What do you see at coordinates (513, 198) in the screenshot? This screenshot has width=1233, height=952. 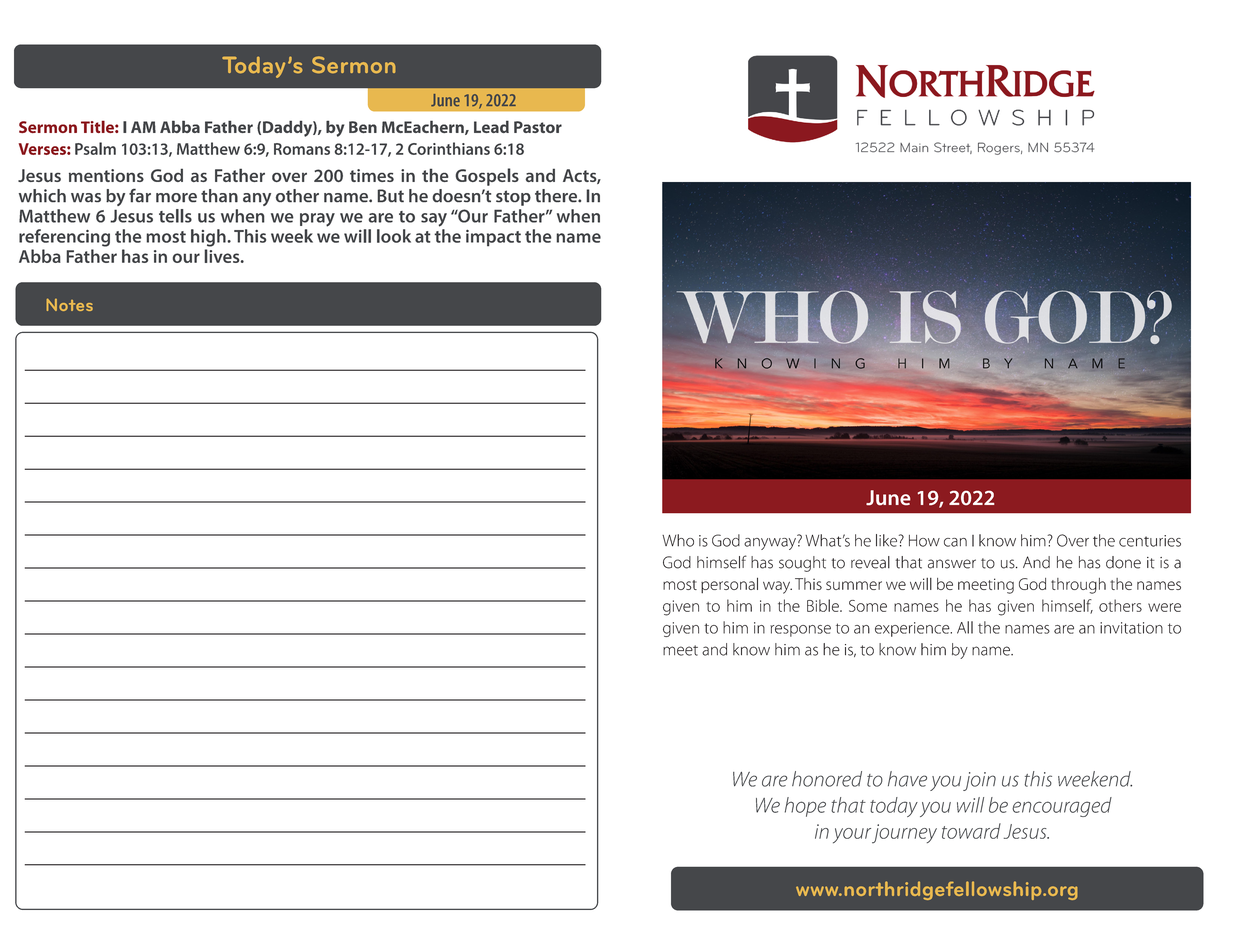 I see `stop` at bounding box center [513, 198].
